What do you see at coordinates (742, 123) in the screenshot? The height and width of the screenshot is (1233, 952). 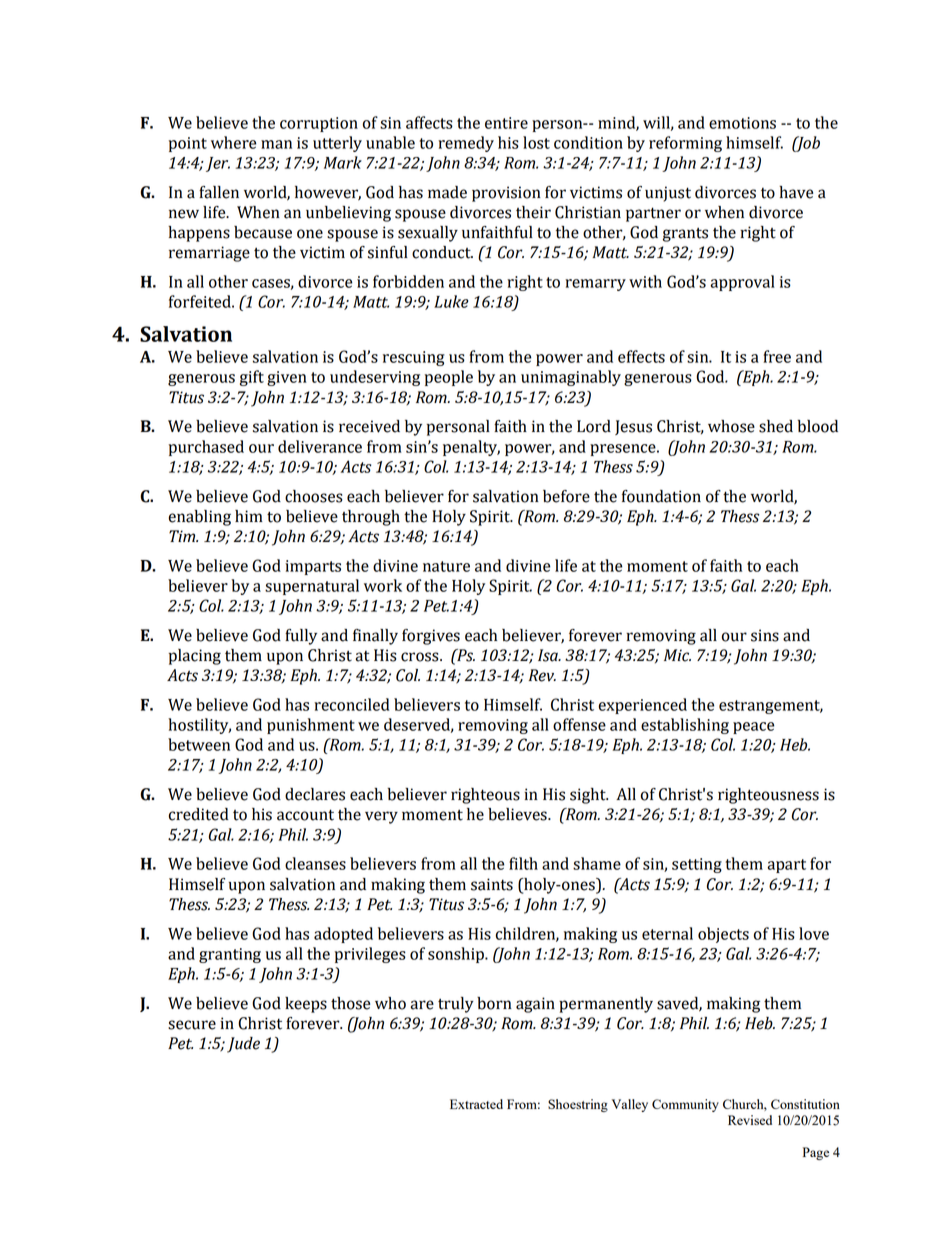 I see `emotions` at bounding box center [742, 123].
